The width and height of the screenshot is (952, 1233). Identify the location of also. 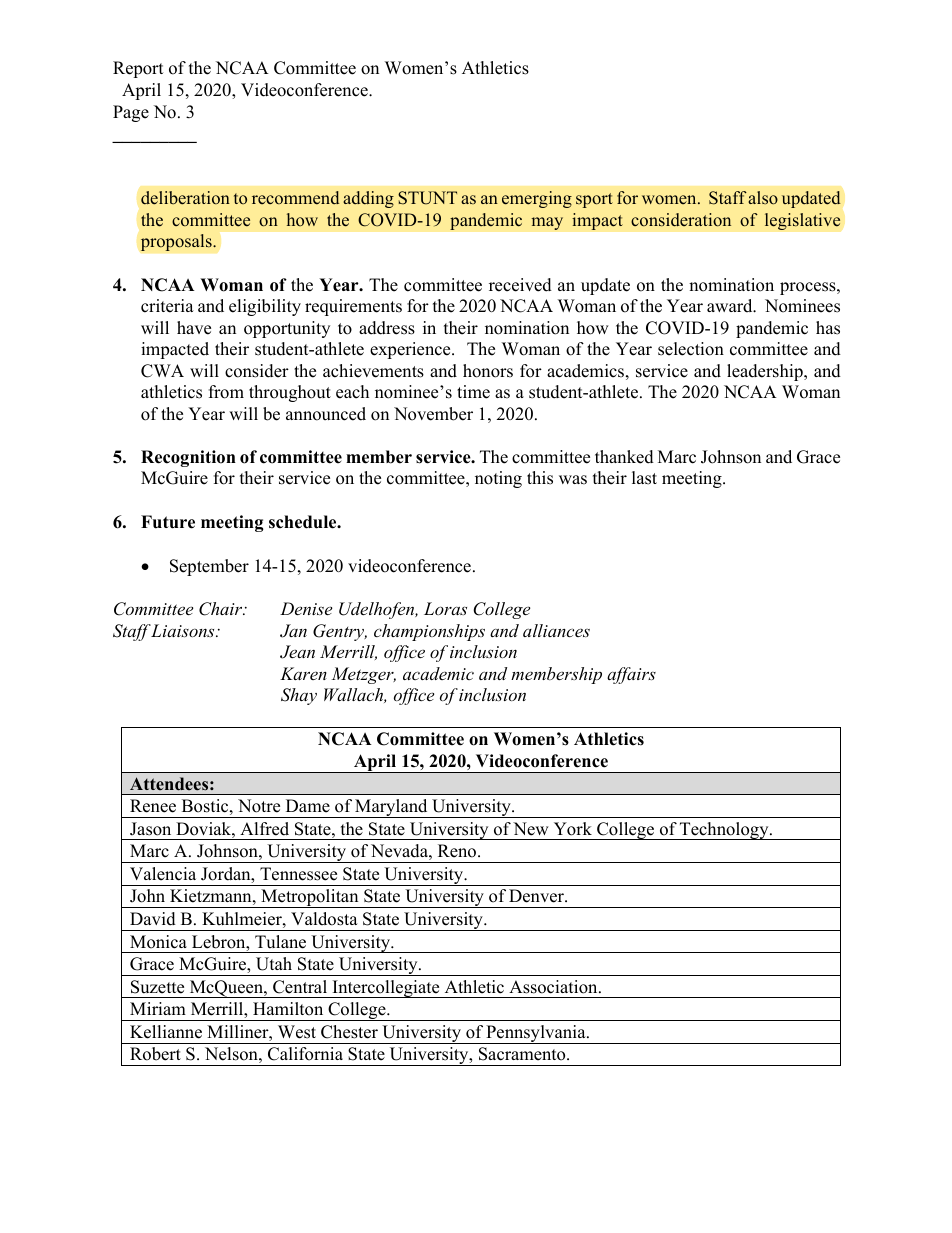
(763, 198).
